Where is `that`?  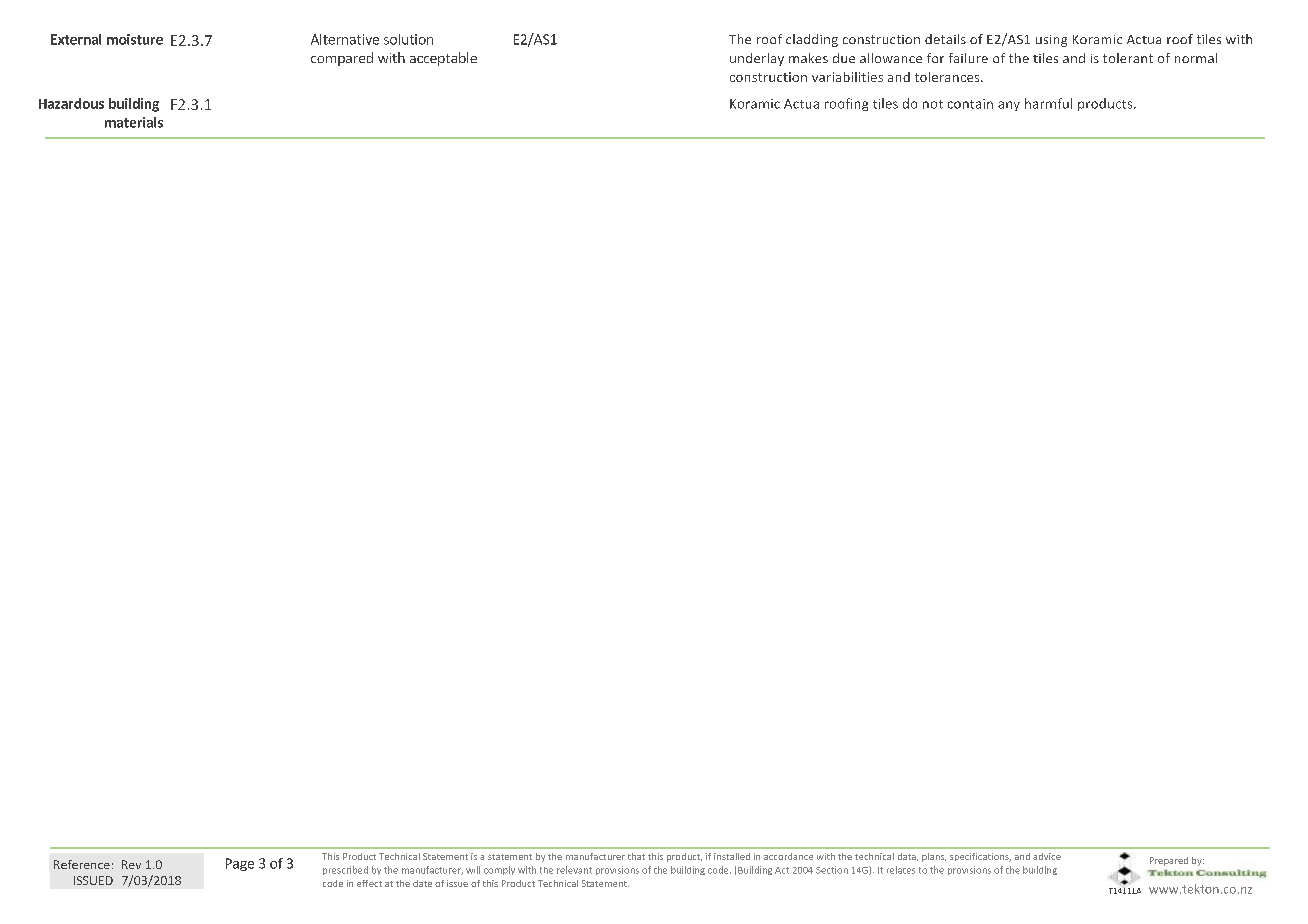 that is located at coordinates (636, 856).
